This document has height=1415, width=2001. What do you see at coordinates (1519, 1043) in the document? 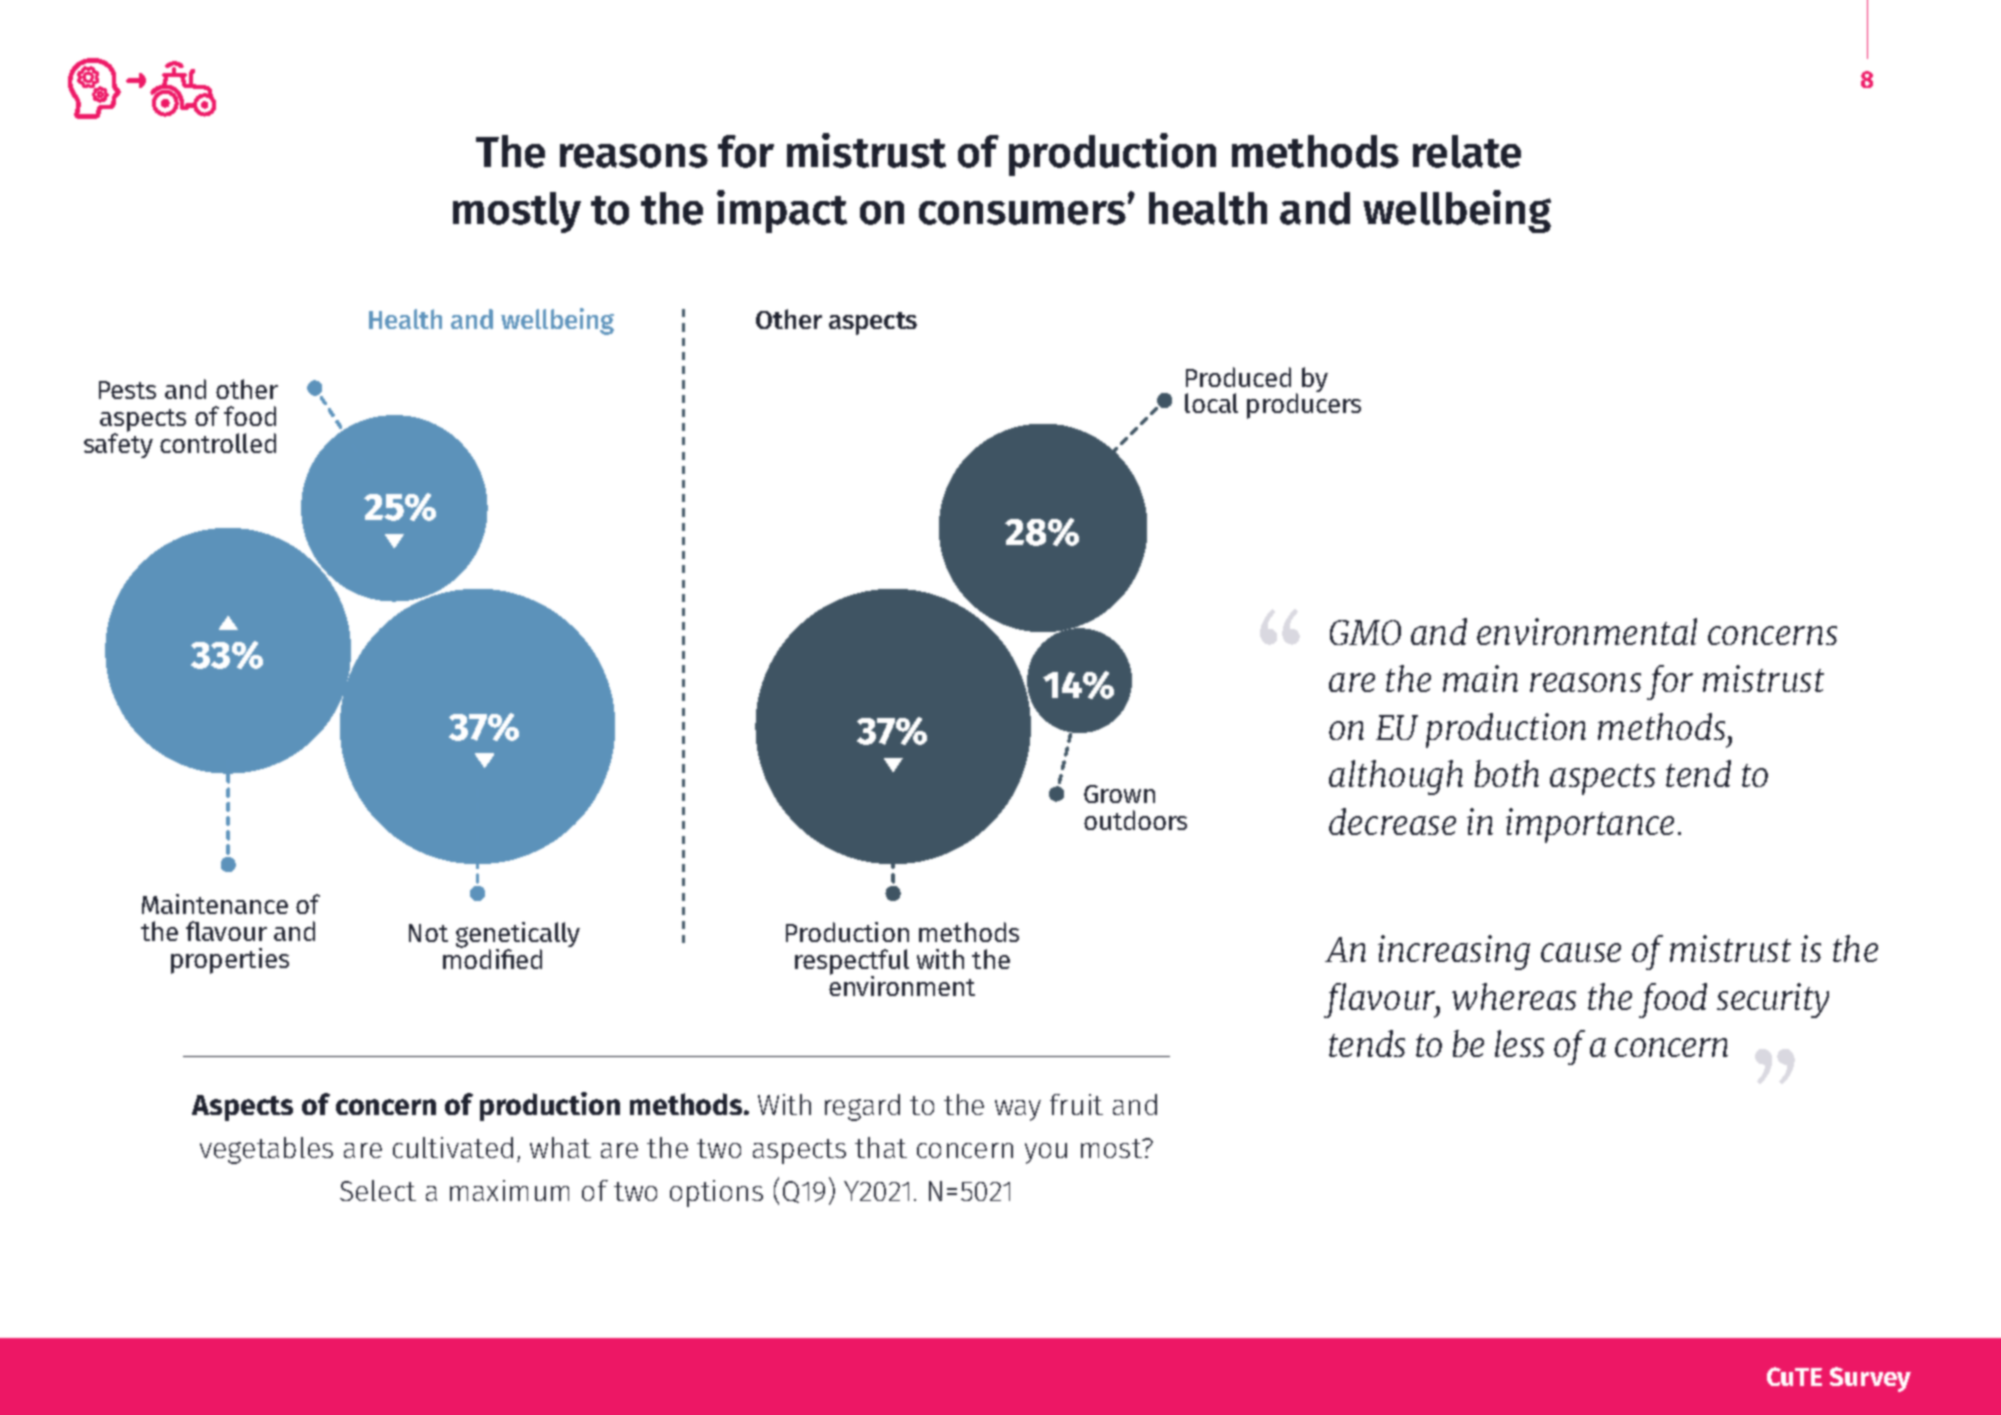
I see `less` at bounding box center [1519, 1043].
